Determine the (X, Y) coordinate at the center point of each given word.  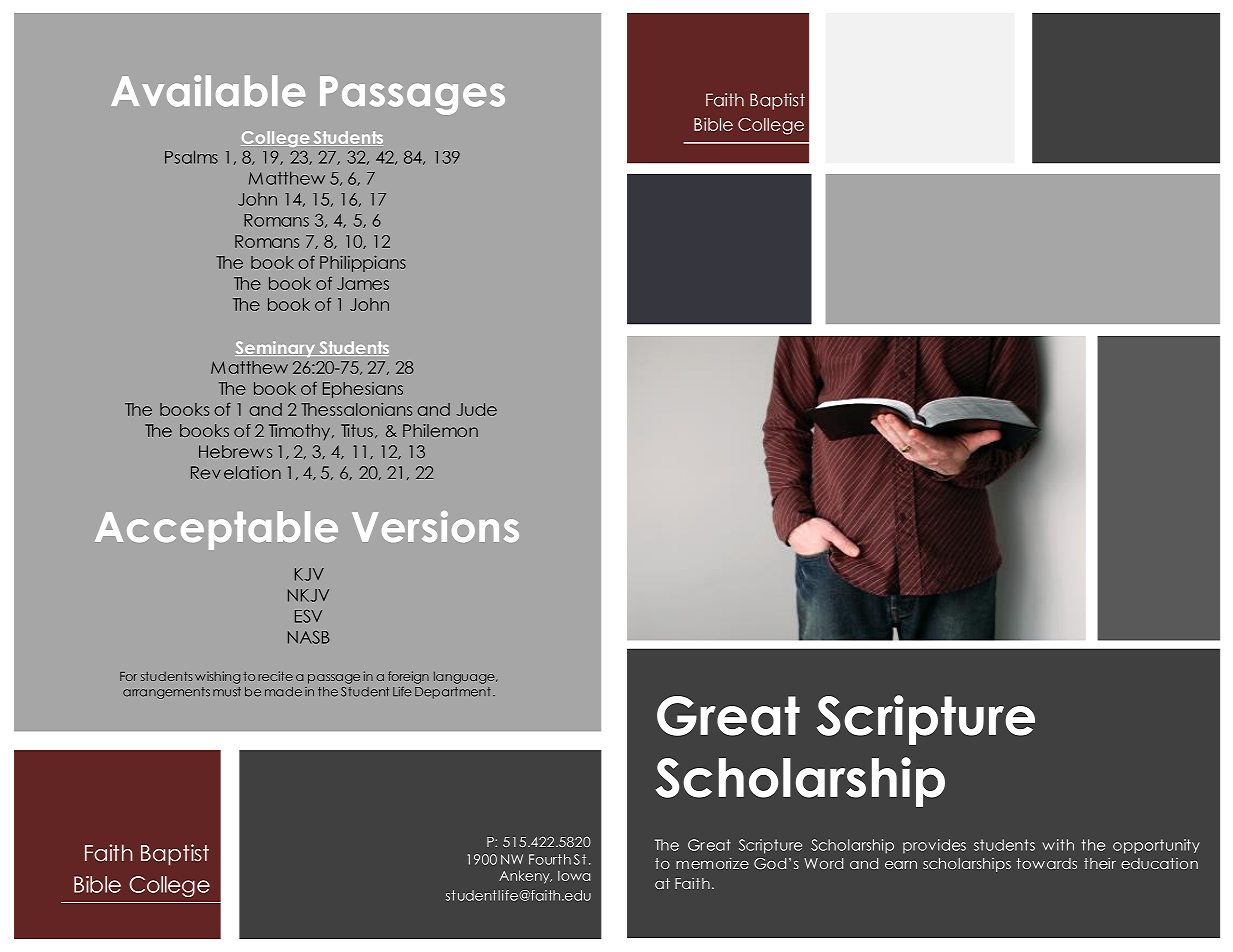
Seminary (276, 349)
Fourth (550, 859)
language (465, 677)
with (1058, 845)
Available (208, 91)
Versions (435, 527)
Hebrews (235, 451)
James (363, 283)
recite (275, 676)
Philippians (363, 263)
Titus (357, 430)
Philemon (440, 430)
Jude (477, 409)
